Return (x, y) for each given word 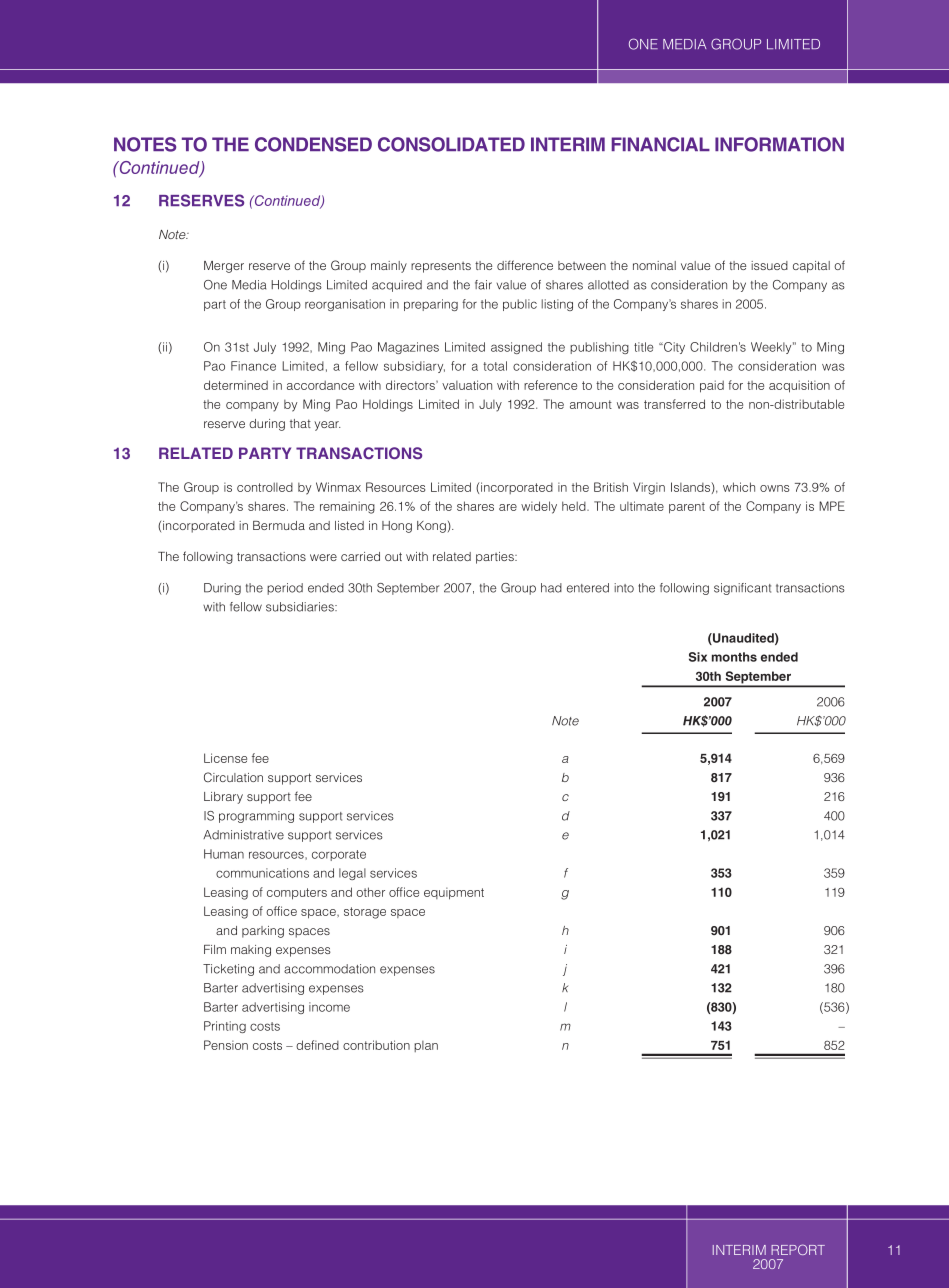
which (739, 487)
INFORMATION (779, 144)
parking (263, 932)
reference (550, 385)
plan (426, 1046)
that (300, 423)
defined (317, 1045)
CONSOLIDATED (451, 144)
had (551, 588)
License (225, 758)
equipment (454, 893)
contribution (376, 1045)
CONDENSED (313, 144)
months (734, 657)
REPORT (798, 1249)
